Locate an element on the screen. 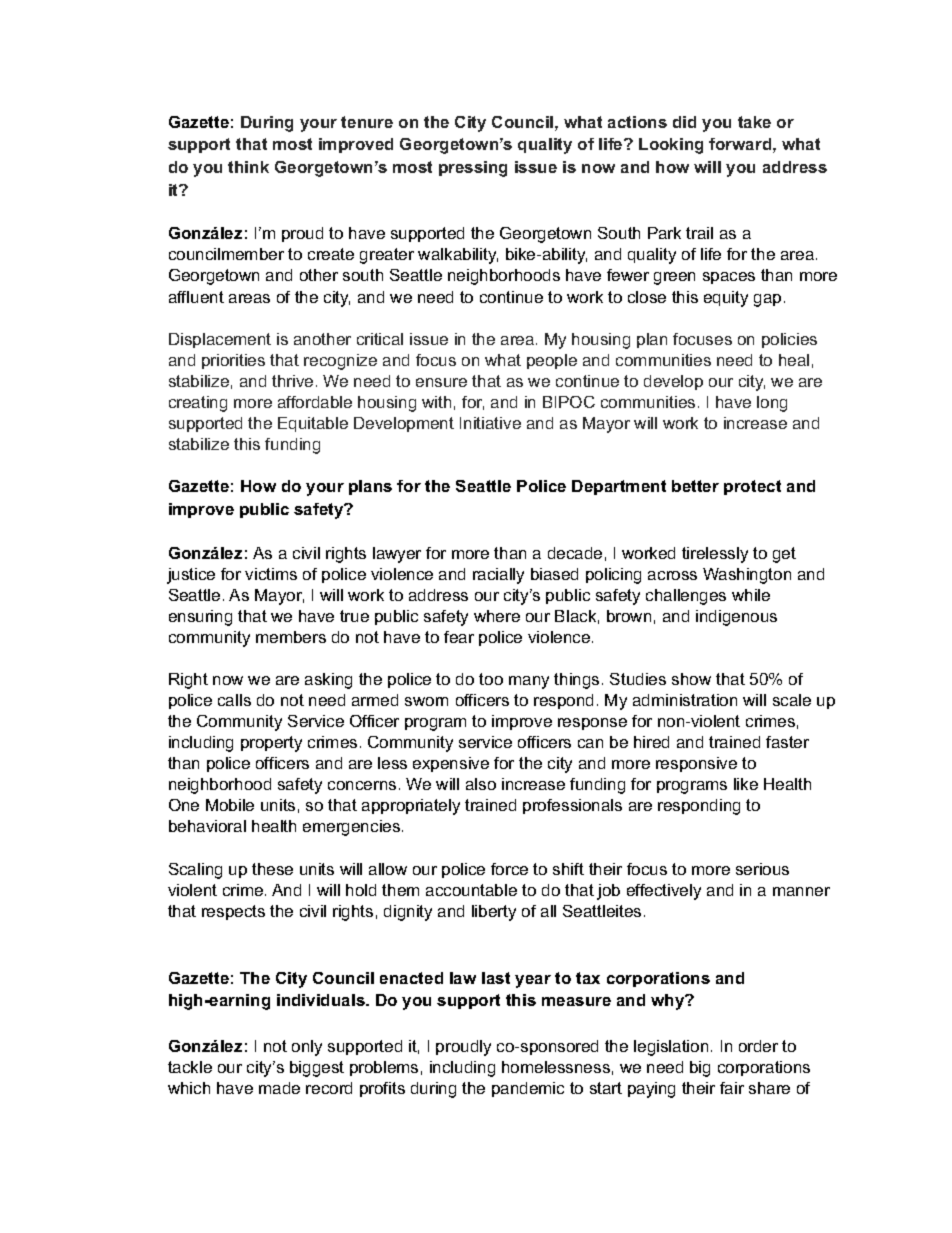  victims is located at coordinates (271, 574).
